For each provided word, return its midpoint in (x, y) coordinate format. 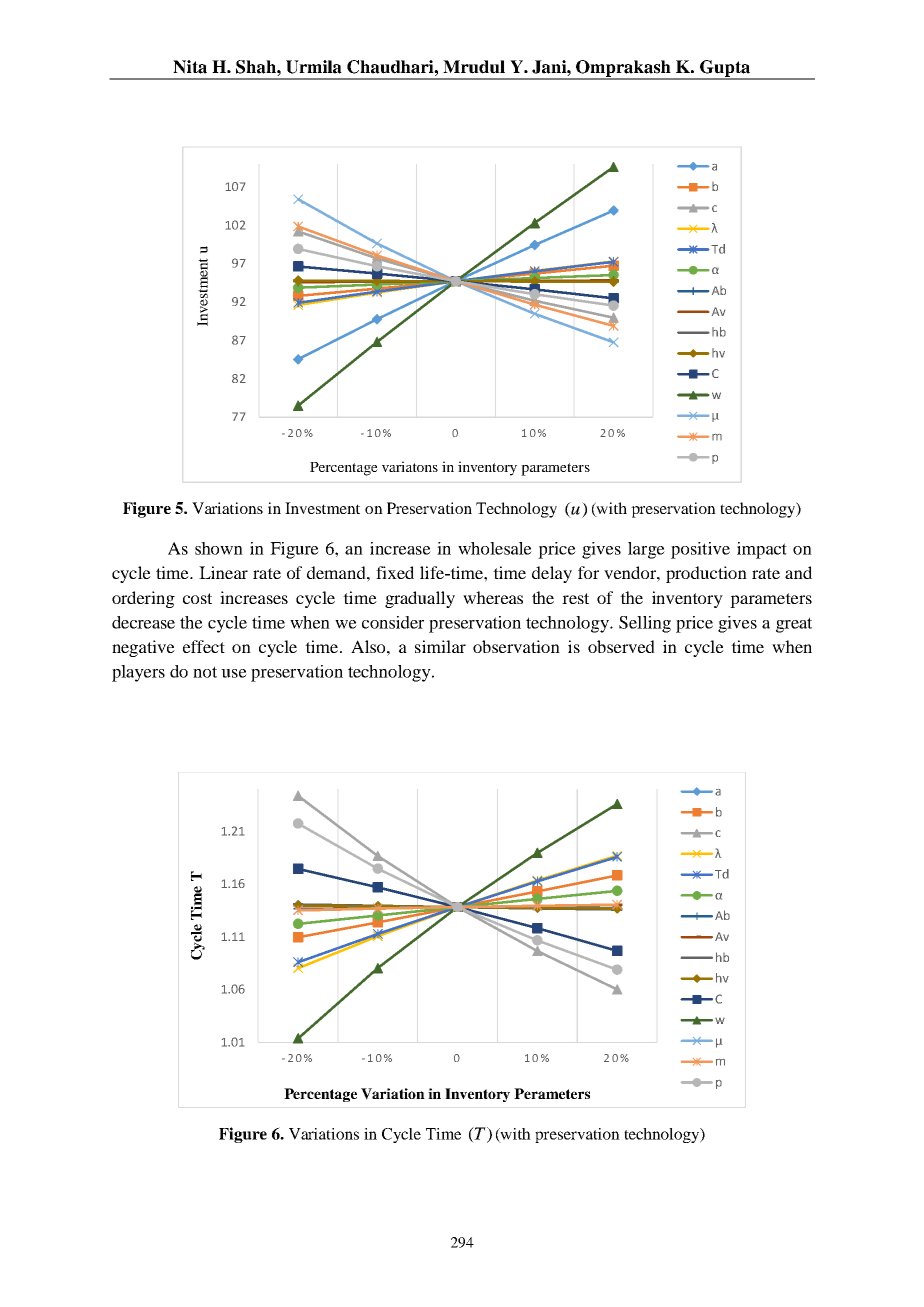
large (646, 550)
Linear (223, 572)
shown (219, 548)
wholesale (495, 548)
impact (762, 550)
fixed (395, 572)
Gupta (725, 70)
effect (204, 646)
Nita (190, 67)
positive (700, 550)
